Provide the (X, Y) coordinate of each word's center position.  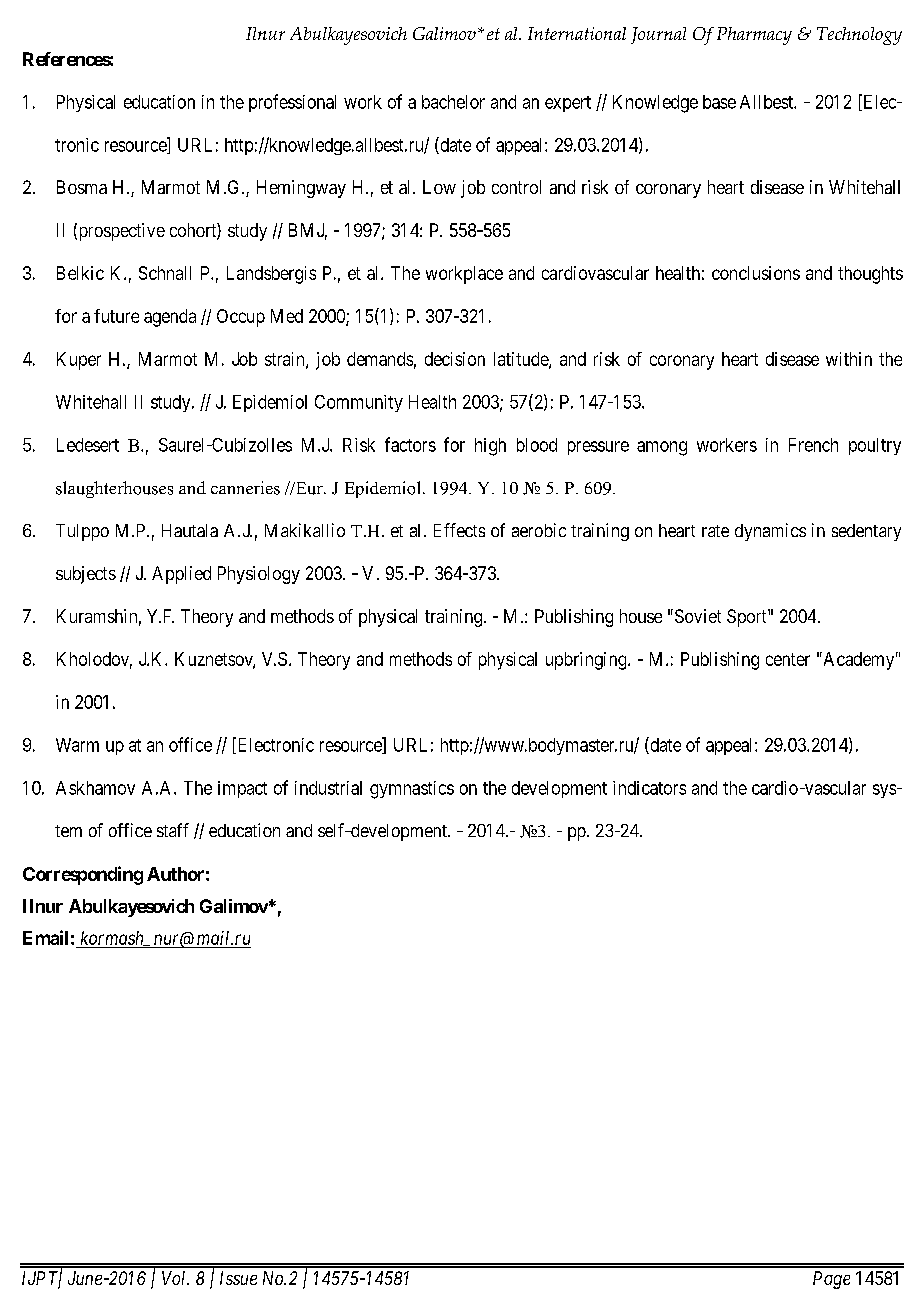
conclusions (756, 273)
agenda (170, 318)
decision (455, 359)
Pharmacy (754, 36)
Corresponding (83, 875)
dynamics (770, 532)
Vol (175, 1278)
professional (292, 103)
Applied (181, 575)
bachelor (453, 102)
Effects (459, 530)
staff (173, 830)
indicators (649, 788)
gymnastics (412, 790)
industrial (328, 788)
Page (831, 1280)
